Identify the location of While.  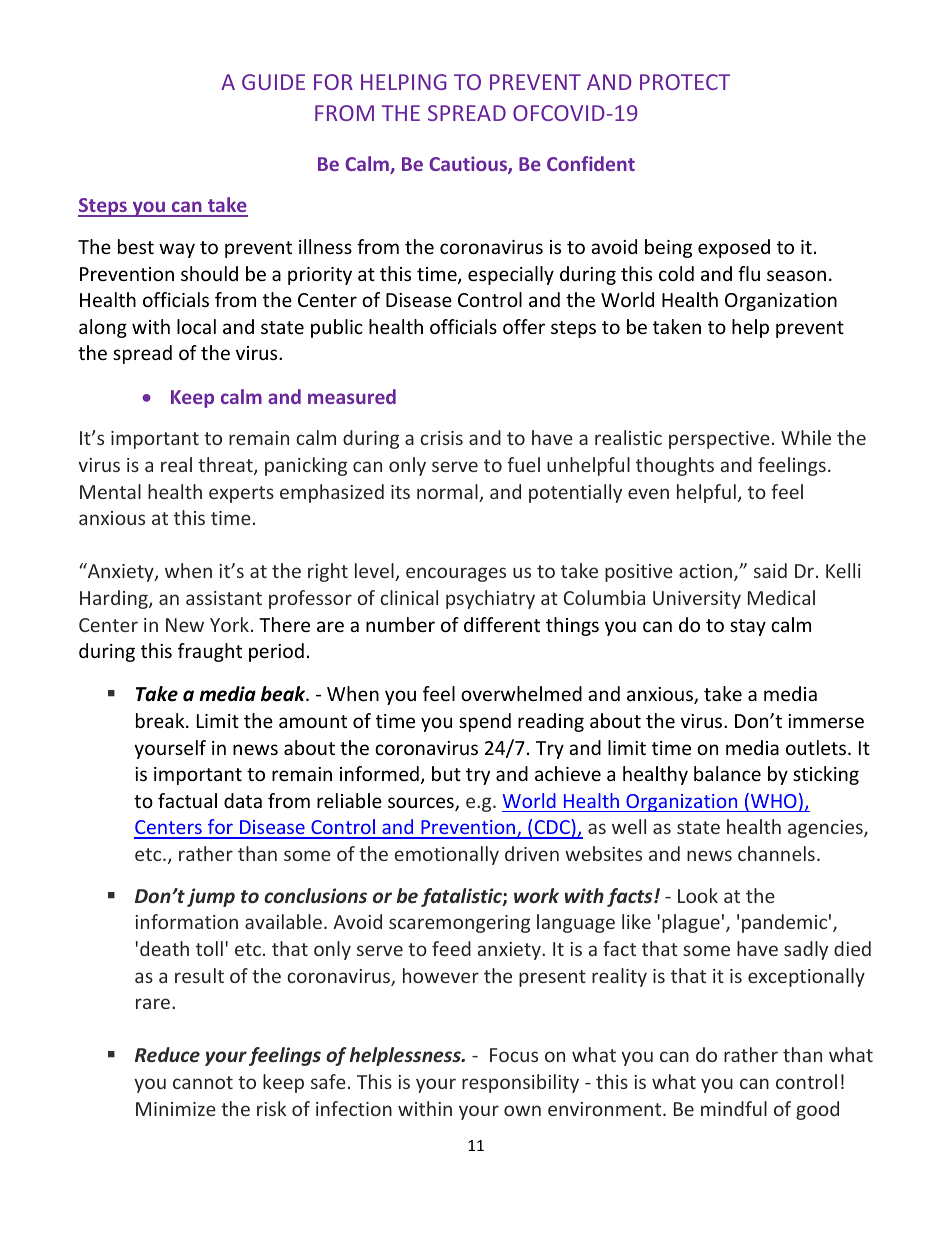
(806, 437).
